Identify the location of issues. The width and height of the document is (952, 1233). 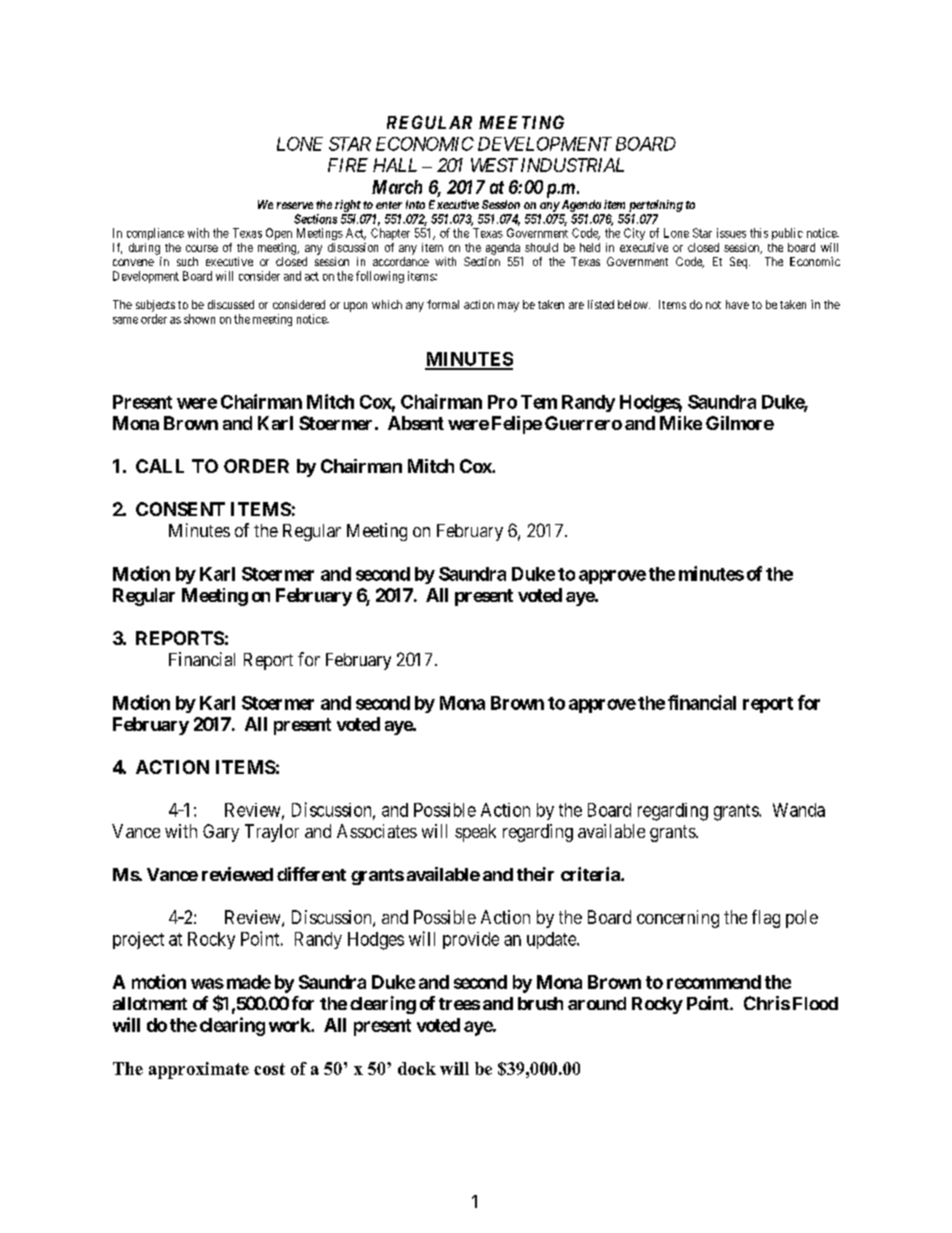
(731, 233).
